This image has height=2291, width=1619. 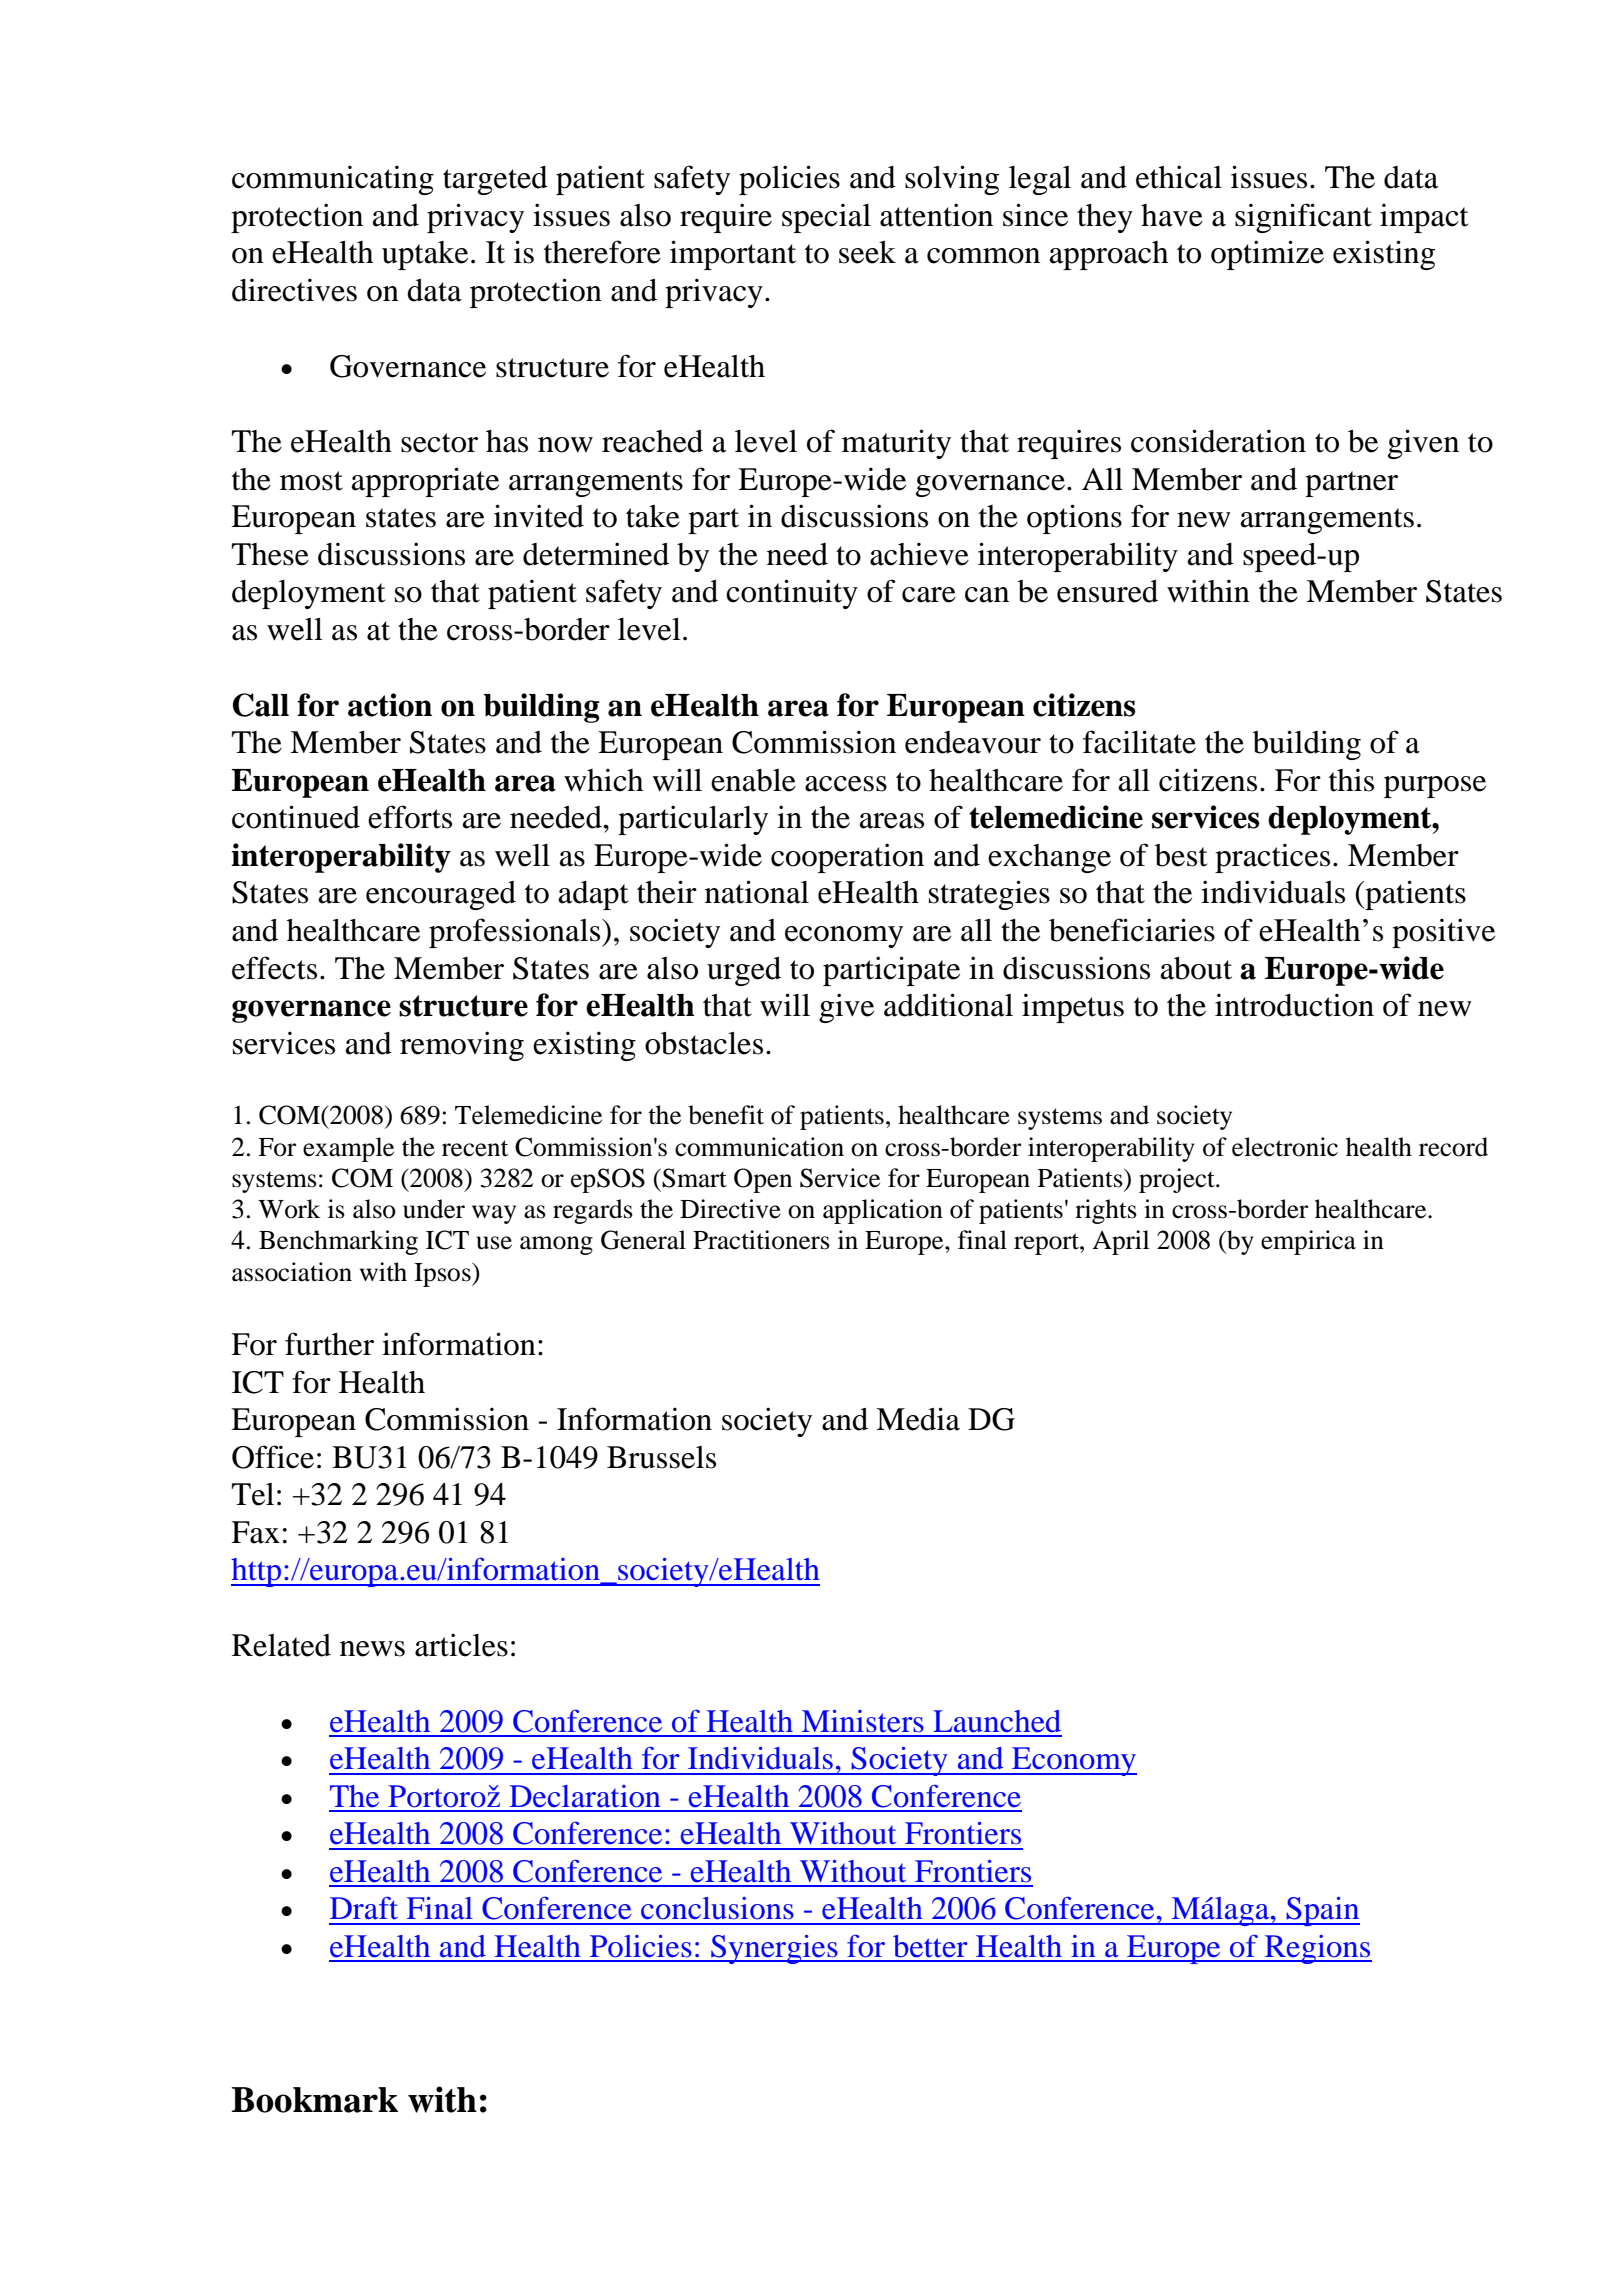 I want to click on special, so click(x=826, y=218).
